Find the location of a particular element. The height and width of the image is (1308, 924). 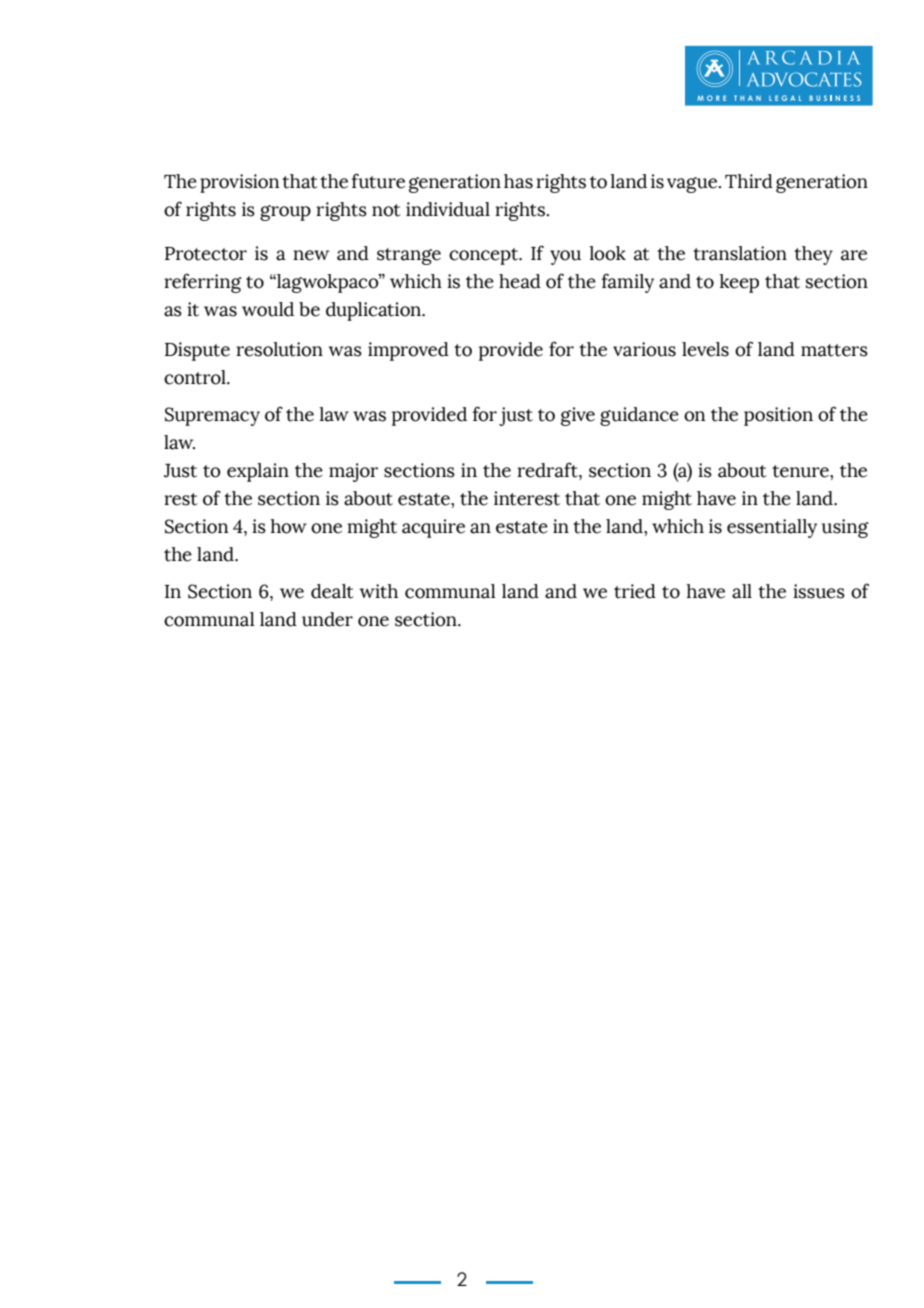

give is located at coordinates (578, 416).
